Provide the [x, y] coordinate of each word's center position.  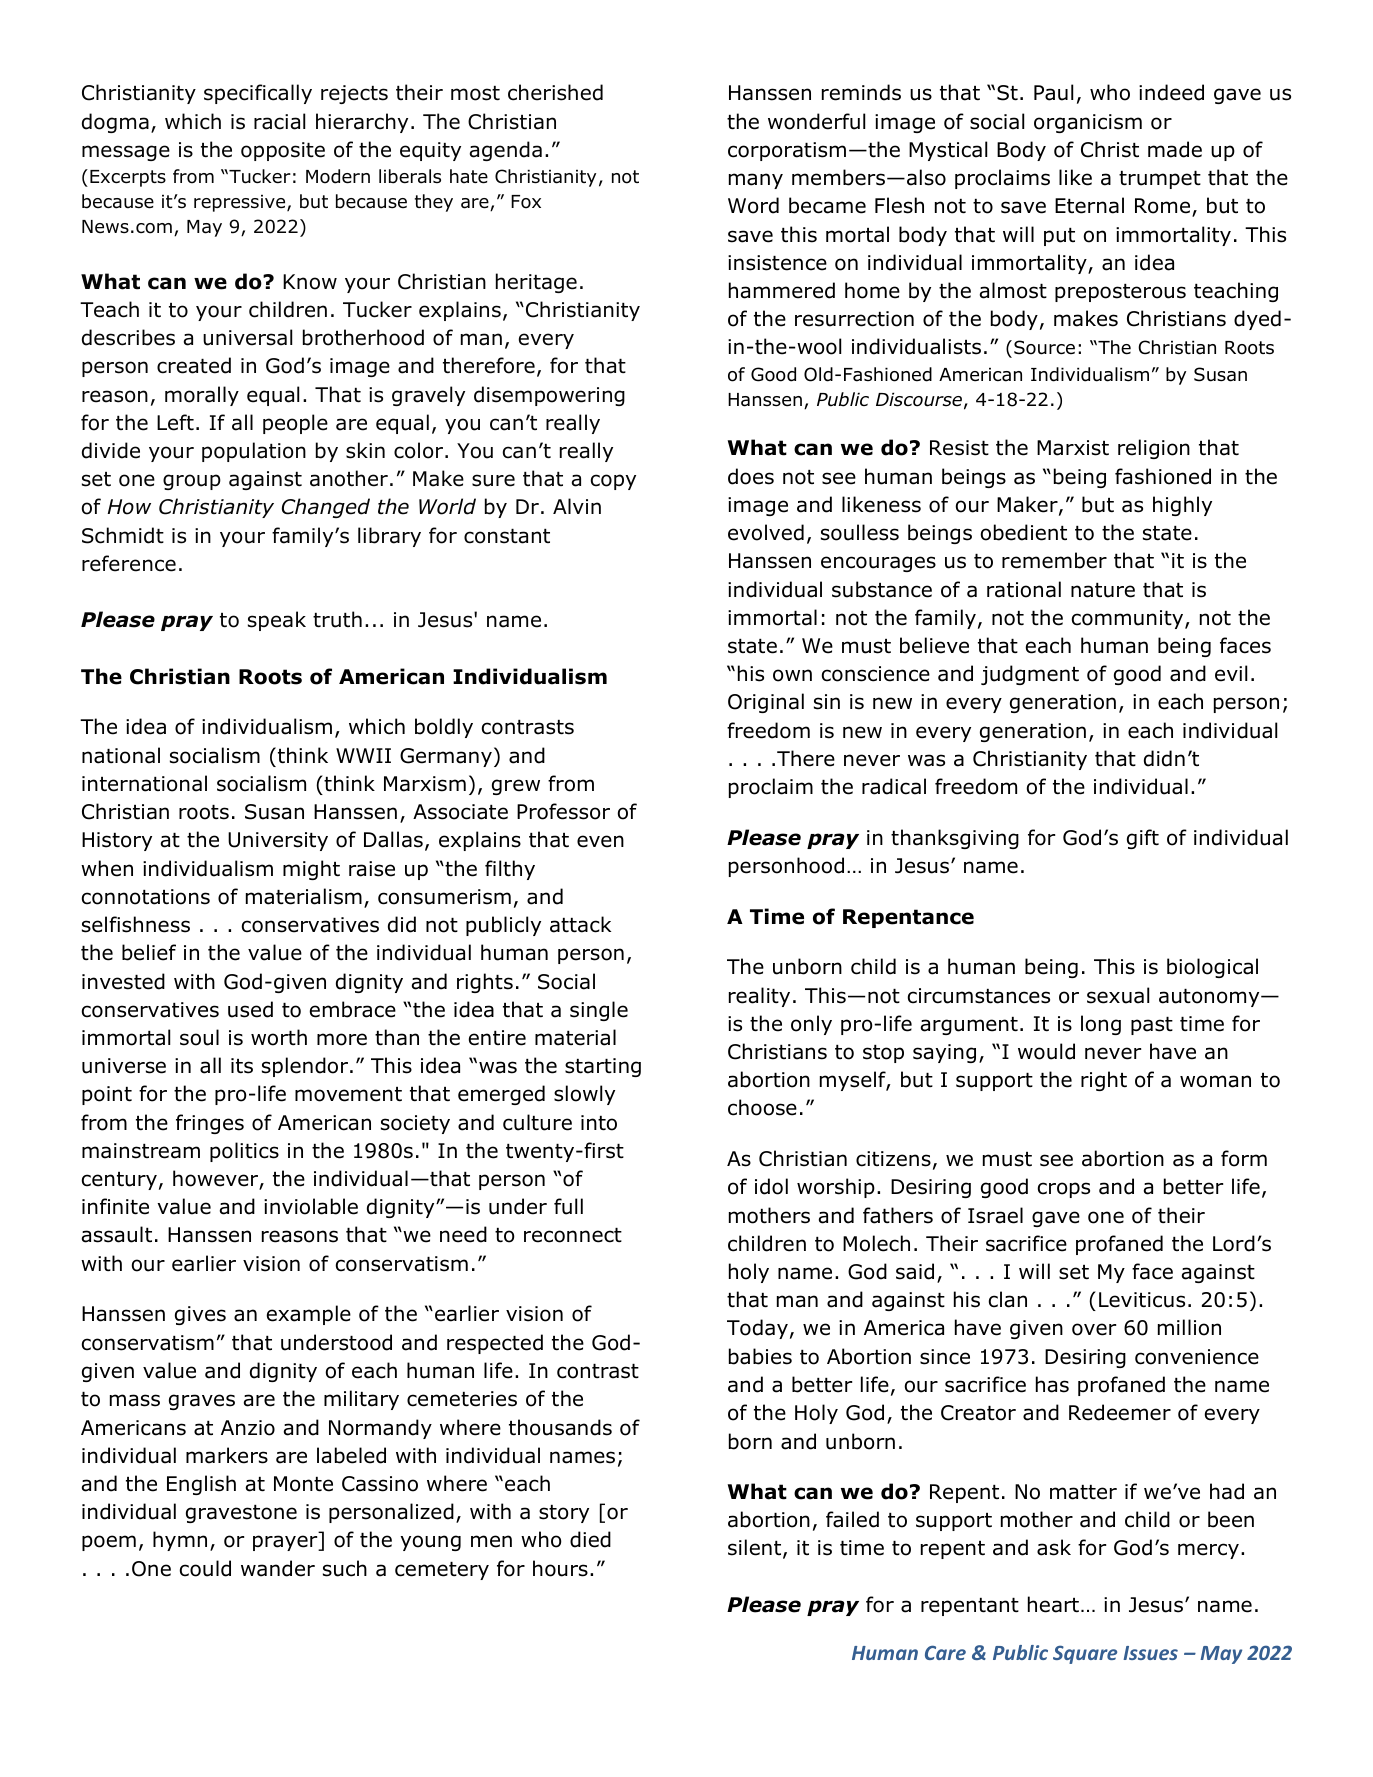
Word [753, 205]
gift [1143, 839]
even [600, 841]
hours [560, 1568]
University [278, 841]
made [1175, 149]
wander [278, 1568]
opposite [283, 151]
